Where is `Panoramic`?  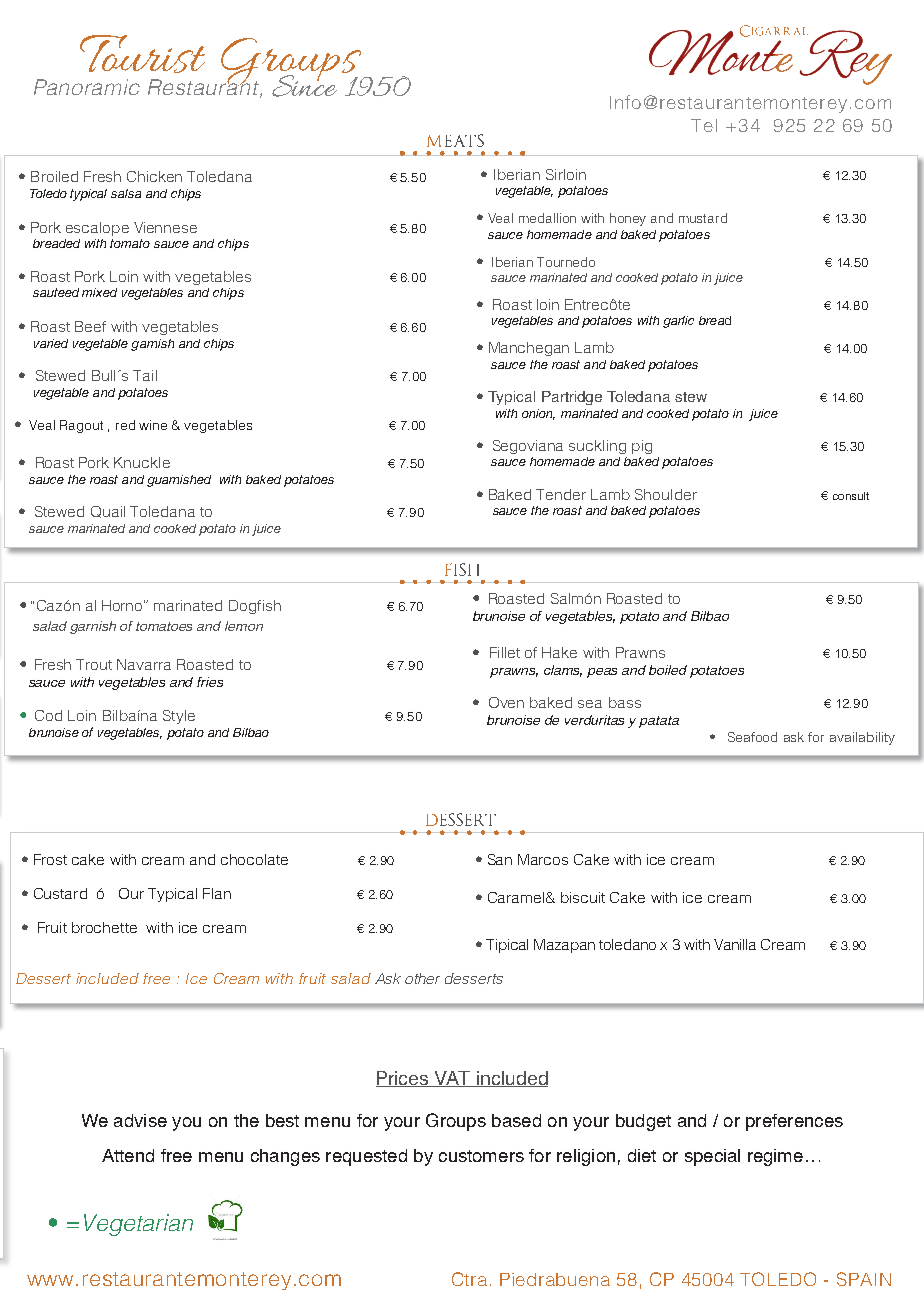
Panoramic is located at coordinates (87, 87).
